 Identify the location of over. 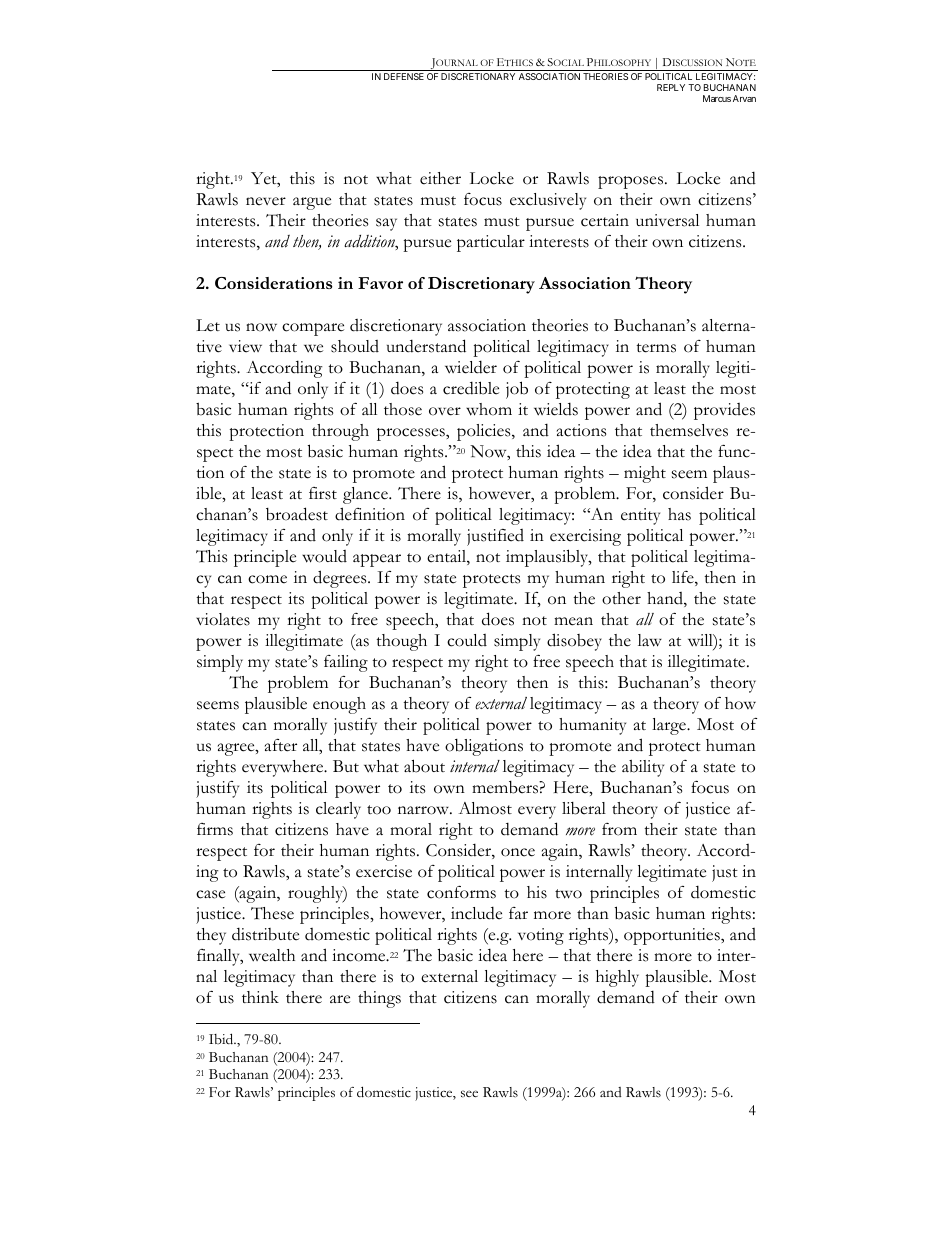
(445, 411).
